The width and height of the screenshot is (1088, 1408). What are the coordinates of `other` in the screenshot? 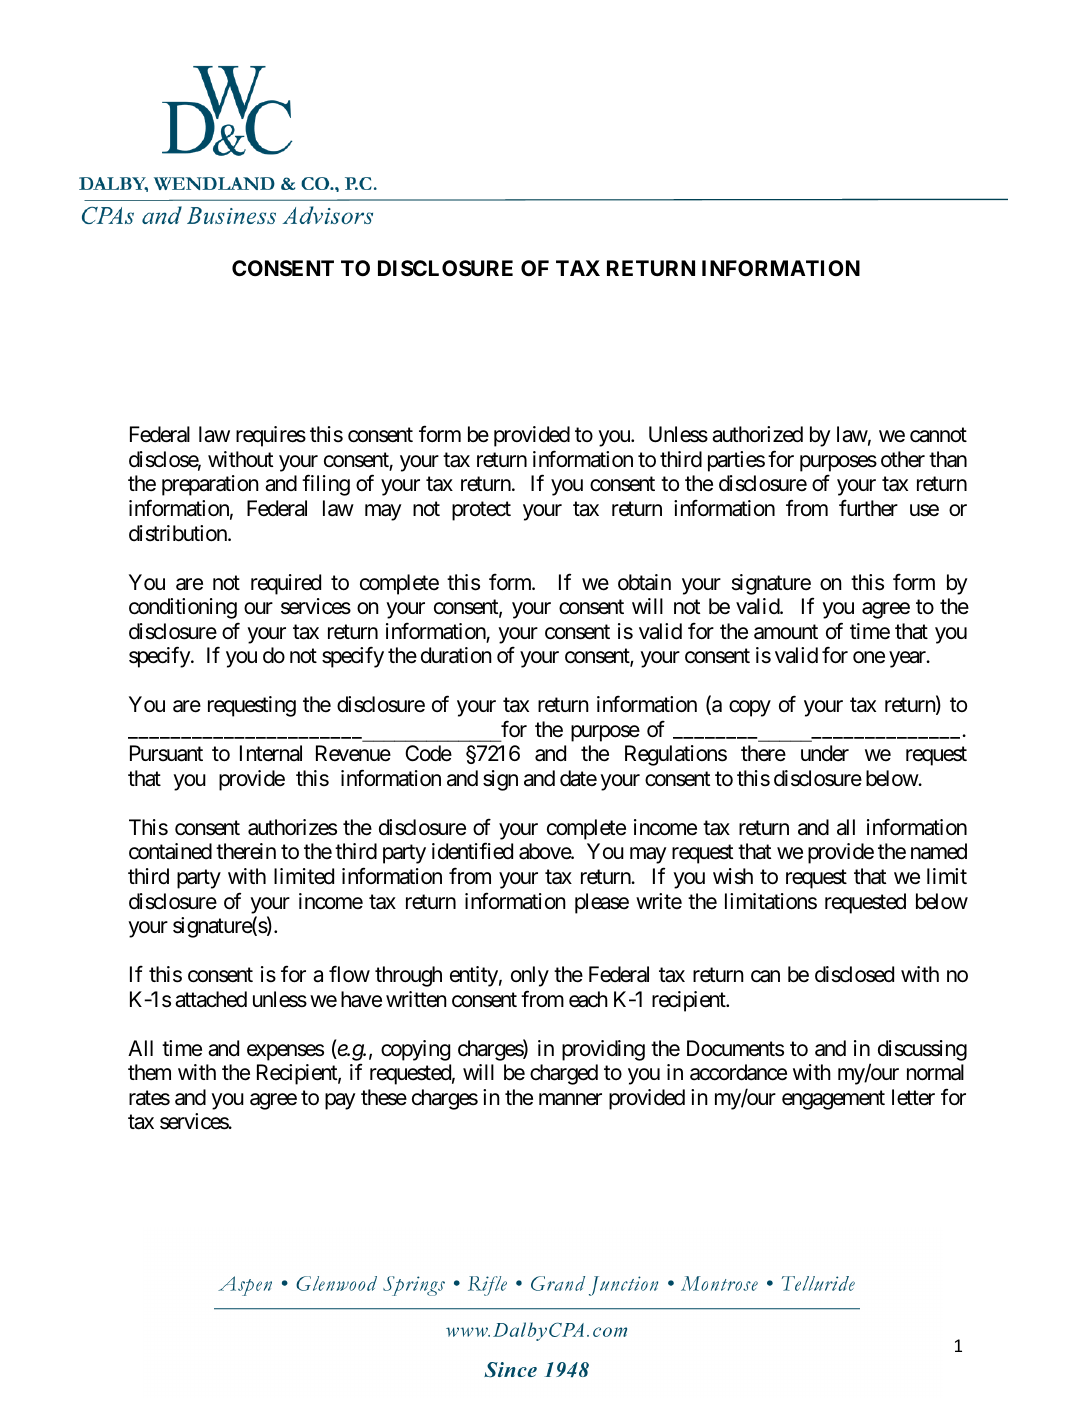 It's located at (903, 459).
